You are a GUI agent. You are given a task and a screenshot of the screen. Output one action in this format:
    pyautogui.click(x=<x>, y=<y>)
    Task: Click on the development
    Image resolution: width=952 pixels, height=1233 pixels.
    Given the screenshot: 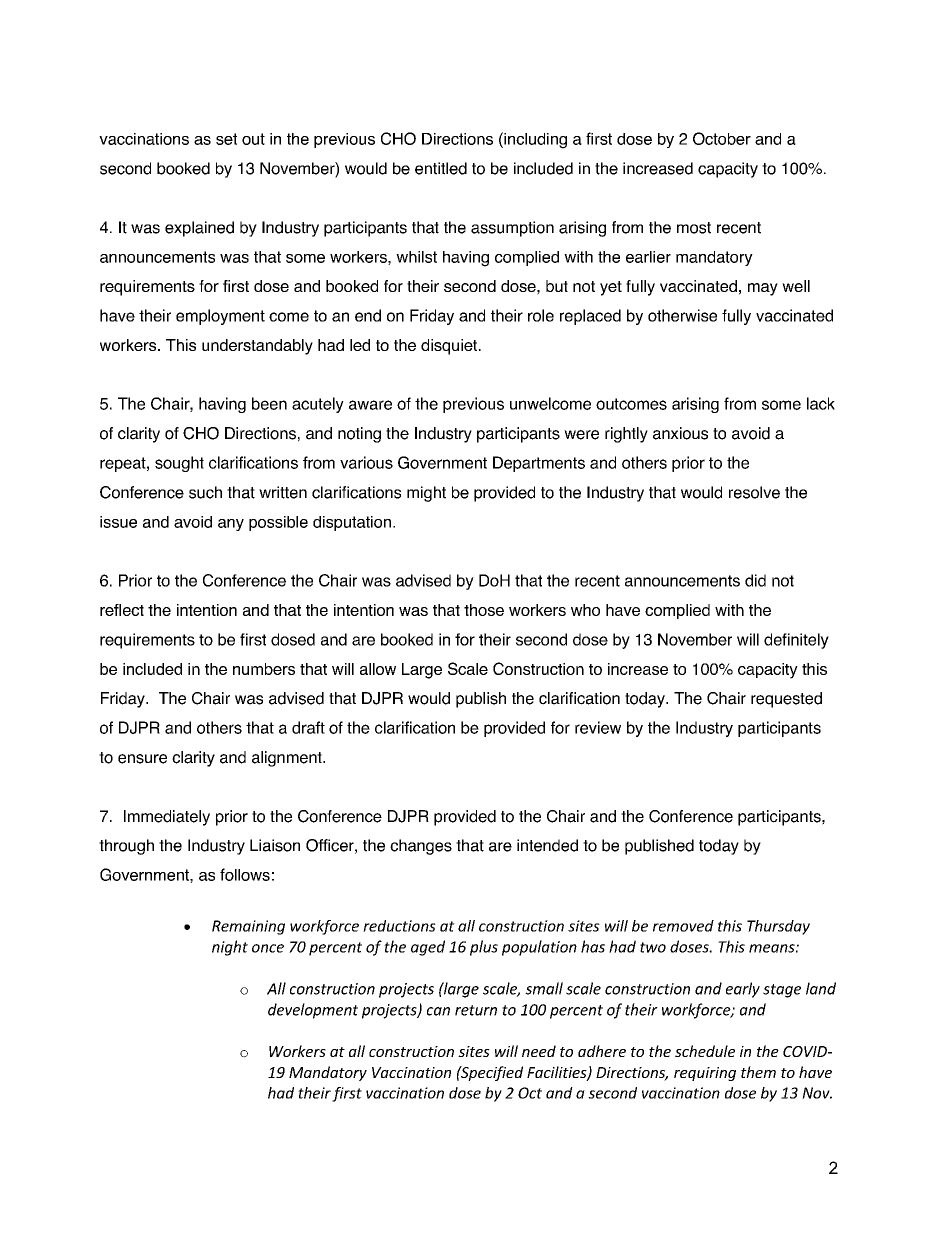 What is the action you would take?
    pyautogui.click(x=313, y=1011)
